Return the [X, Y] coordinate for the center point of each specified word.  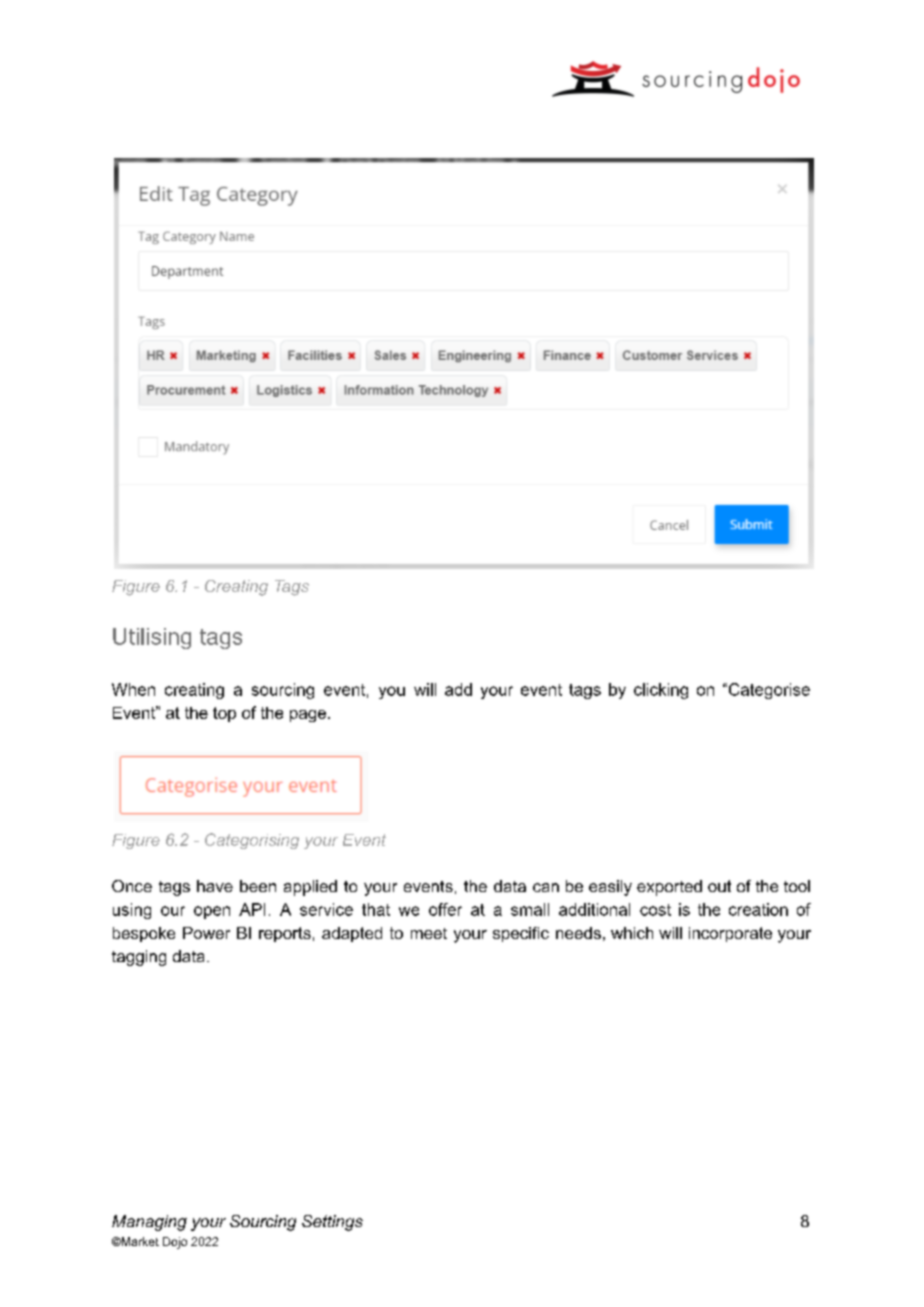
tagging [139, 958]
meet [429, 933]
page [308, 716]
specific [521, 934]
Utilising [152, 638]
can [546, 887]
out [719, 886]
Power [206, 933]
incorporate [730, 934]
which [632, 933]
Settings [332, 1223]
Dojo [175, 1243]
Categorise [768, 691]
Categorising [252, 841]
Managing [149, 1223]
